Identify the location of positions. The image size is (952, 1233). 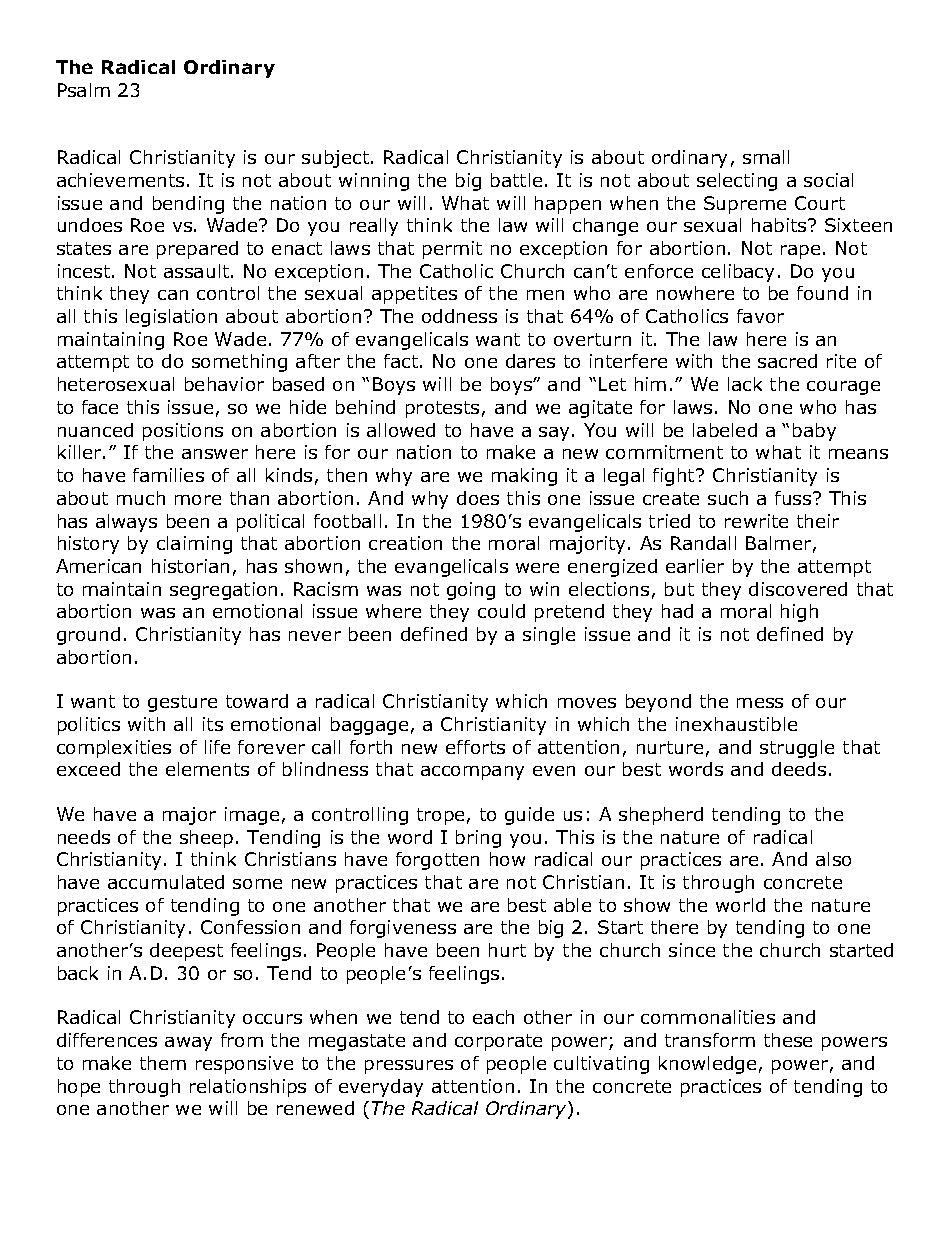
(183, 432).
